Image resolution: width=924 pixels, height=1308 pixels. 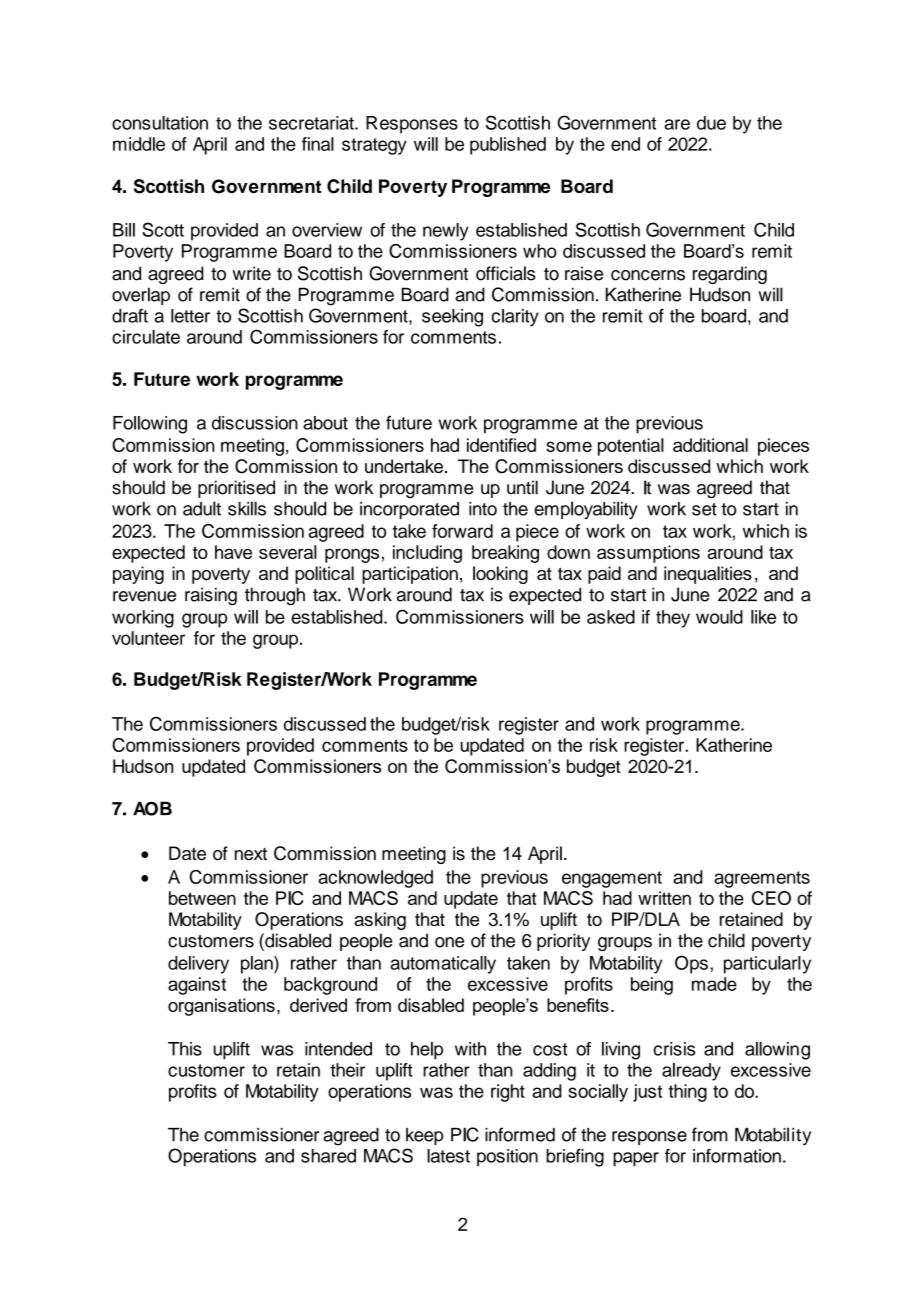 I want to click on volunteer, so click(x=148, y=638).
